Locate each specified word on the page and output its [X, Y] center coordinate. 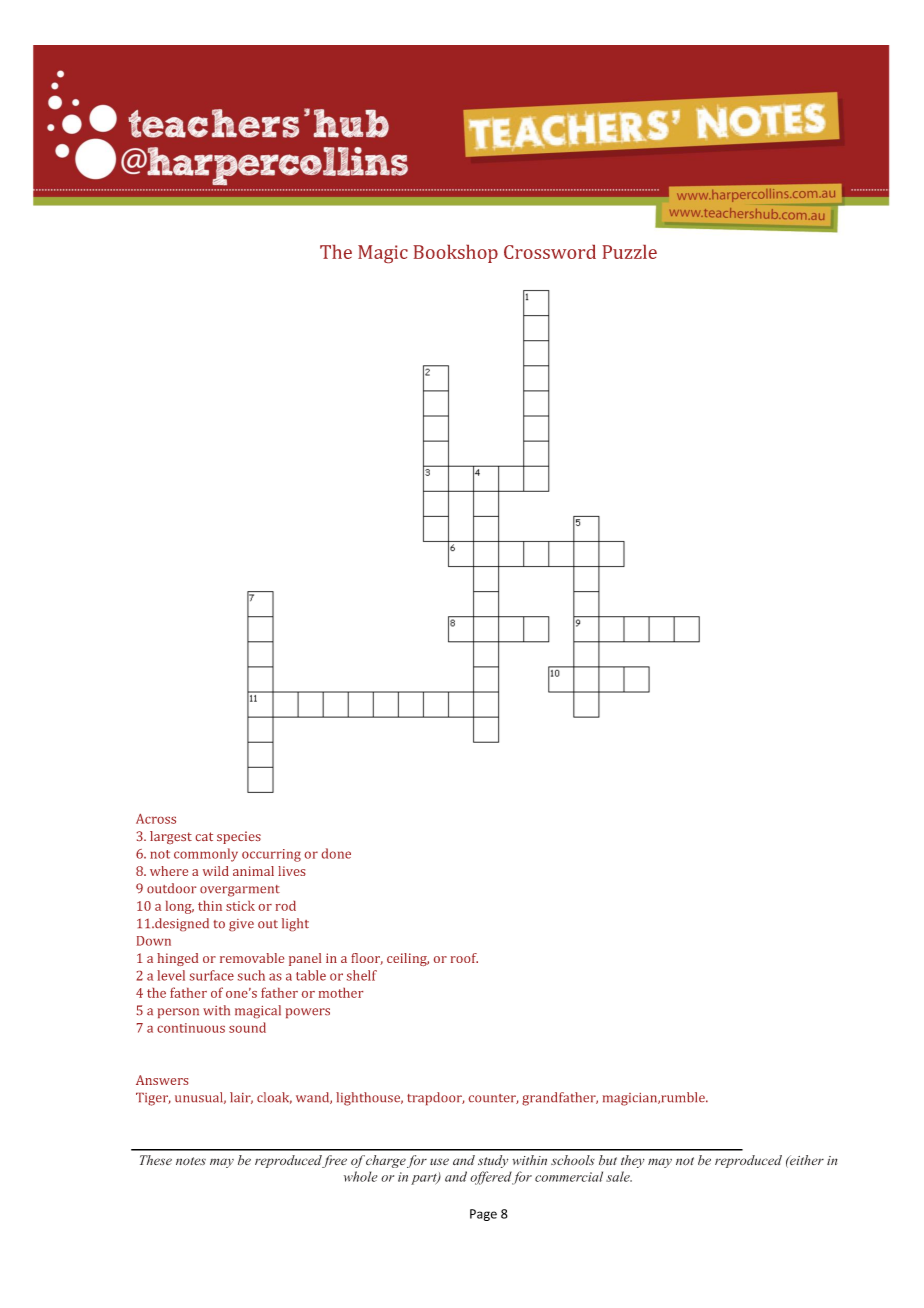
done [336, 853]
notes [191, 1161]
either [806, 1160]
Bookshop [455, 254]
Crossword [550, 252]
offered [491, 1178]
